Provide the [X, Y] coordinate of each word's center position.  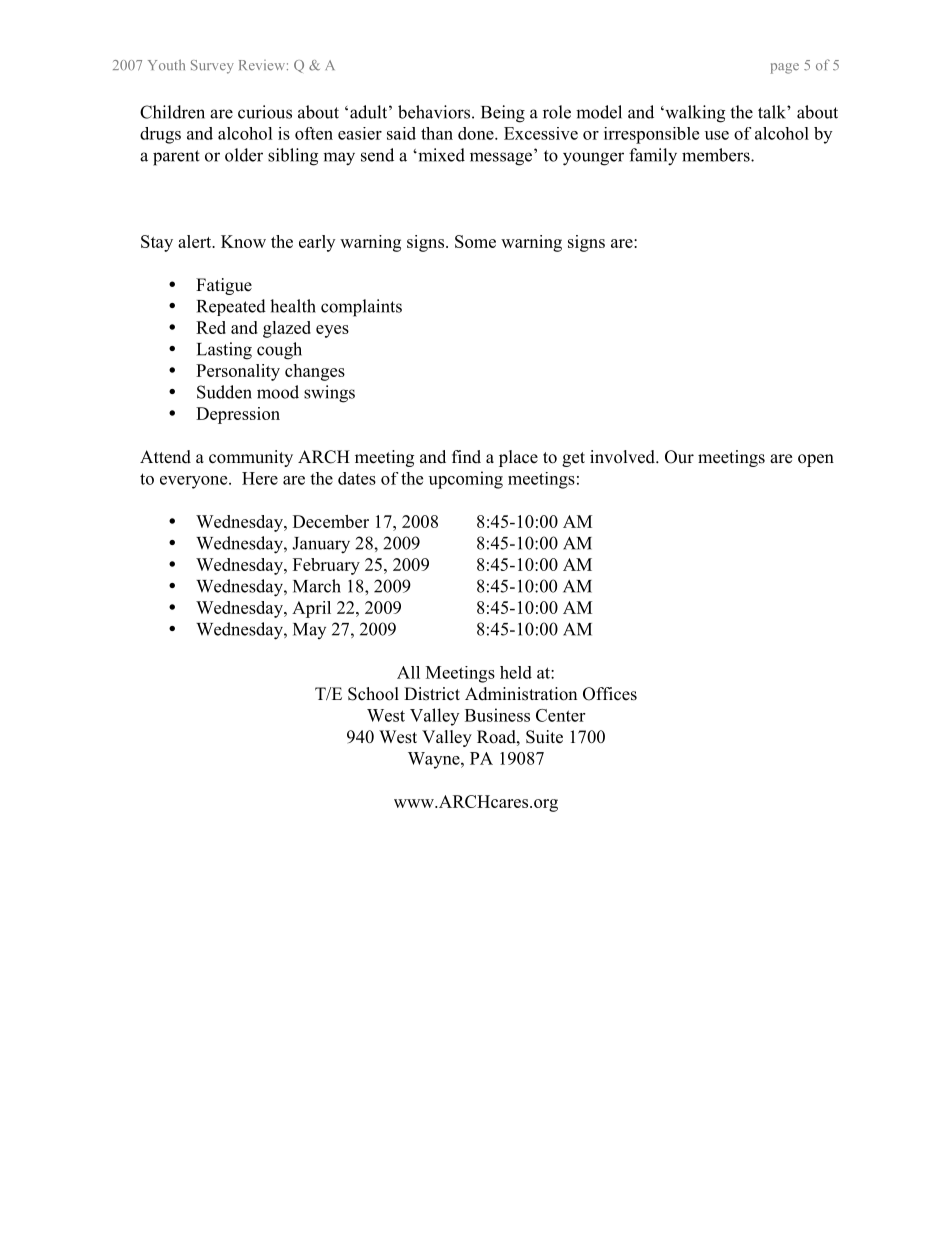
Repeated [231, 307]
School [373, 694]
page [785, 68]
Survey [212, 67]
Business [497, 715]
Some [475, 241]
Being [503, 114]
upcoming [466, 480]
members [717, 155]
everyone [195, 482]
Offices [610, 694]
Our [679, 457]
